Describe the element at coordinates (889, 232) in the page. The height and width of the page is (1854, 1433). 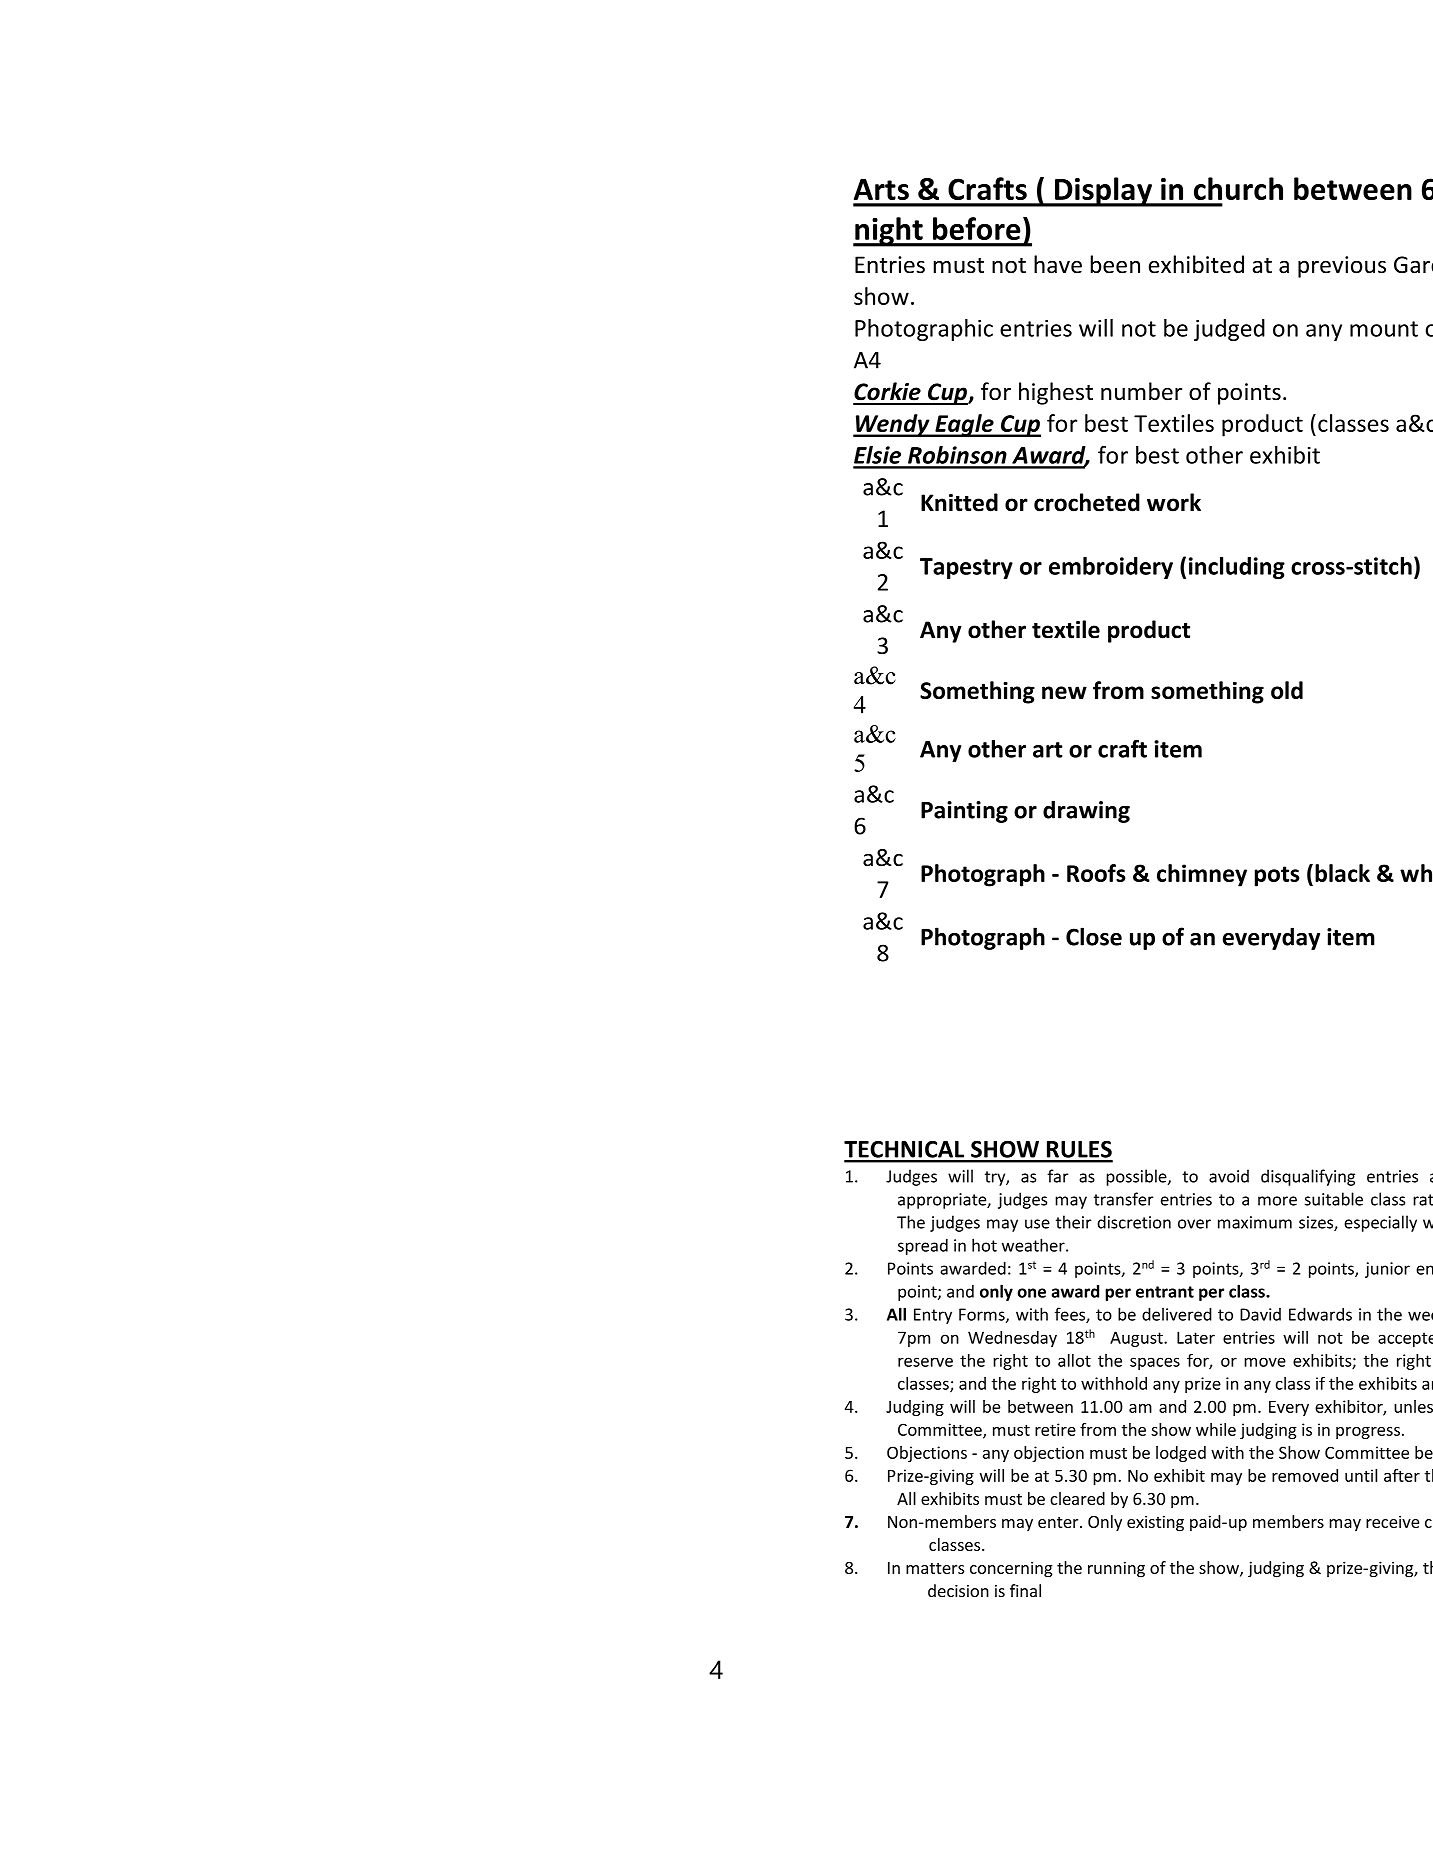
I see `night` at that location.
